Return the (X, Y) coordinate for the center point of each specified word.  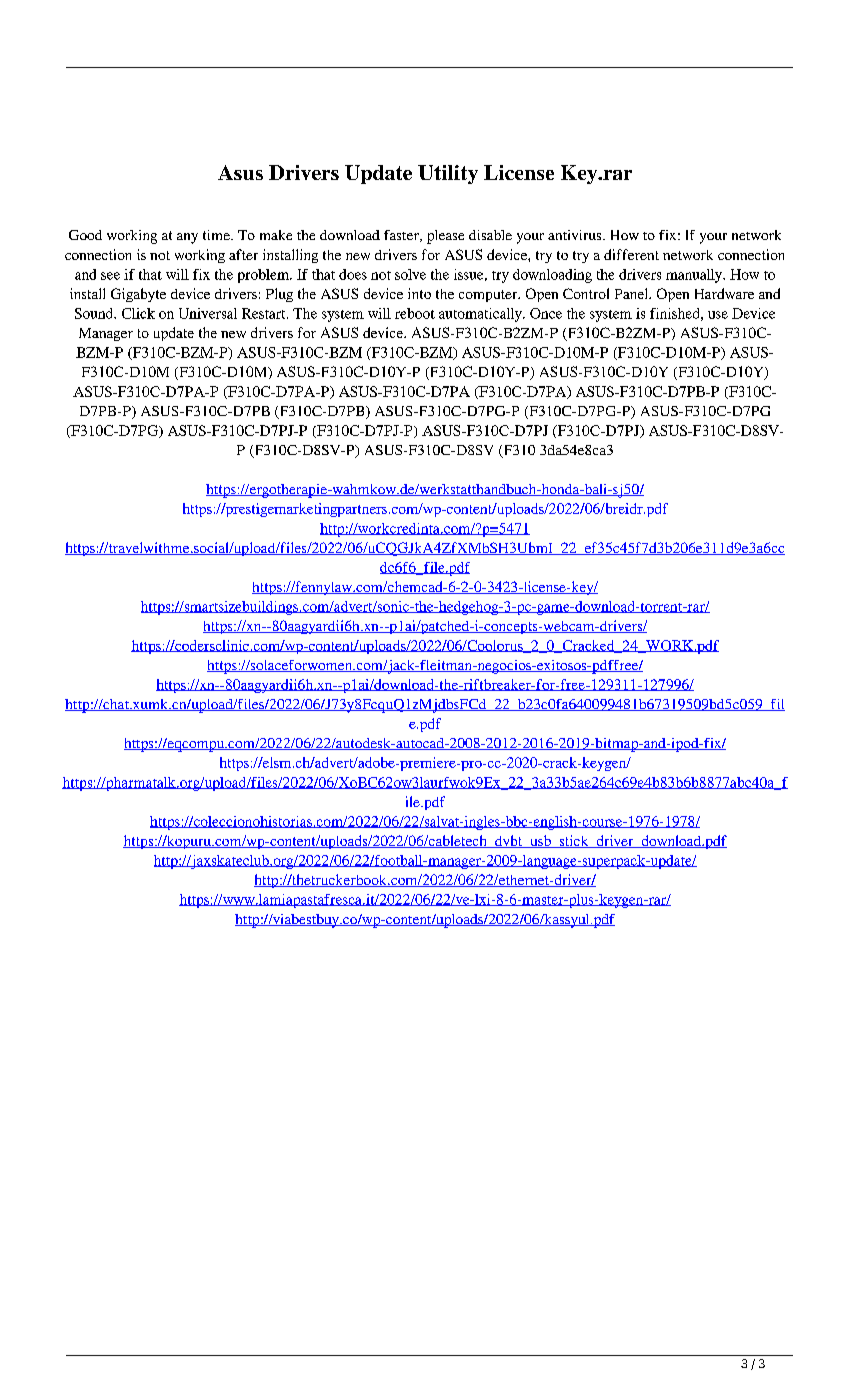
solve (410, 274)
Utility (448, 174)
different (631, 254)
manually (695, 276)
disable (490, 235)
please (445, 237)
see (110, 276)
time (217, 235)
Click (138, 313)
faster (402, 236)
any (187, 238)
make (276, 235)
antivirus (576, 235)
